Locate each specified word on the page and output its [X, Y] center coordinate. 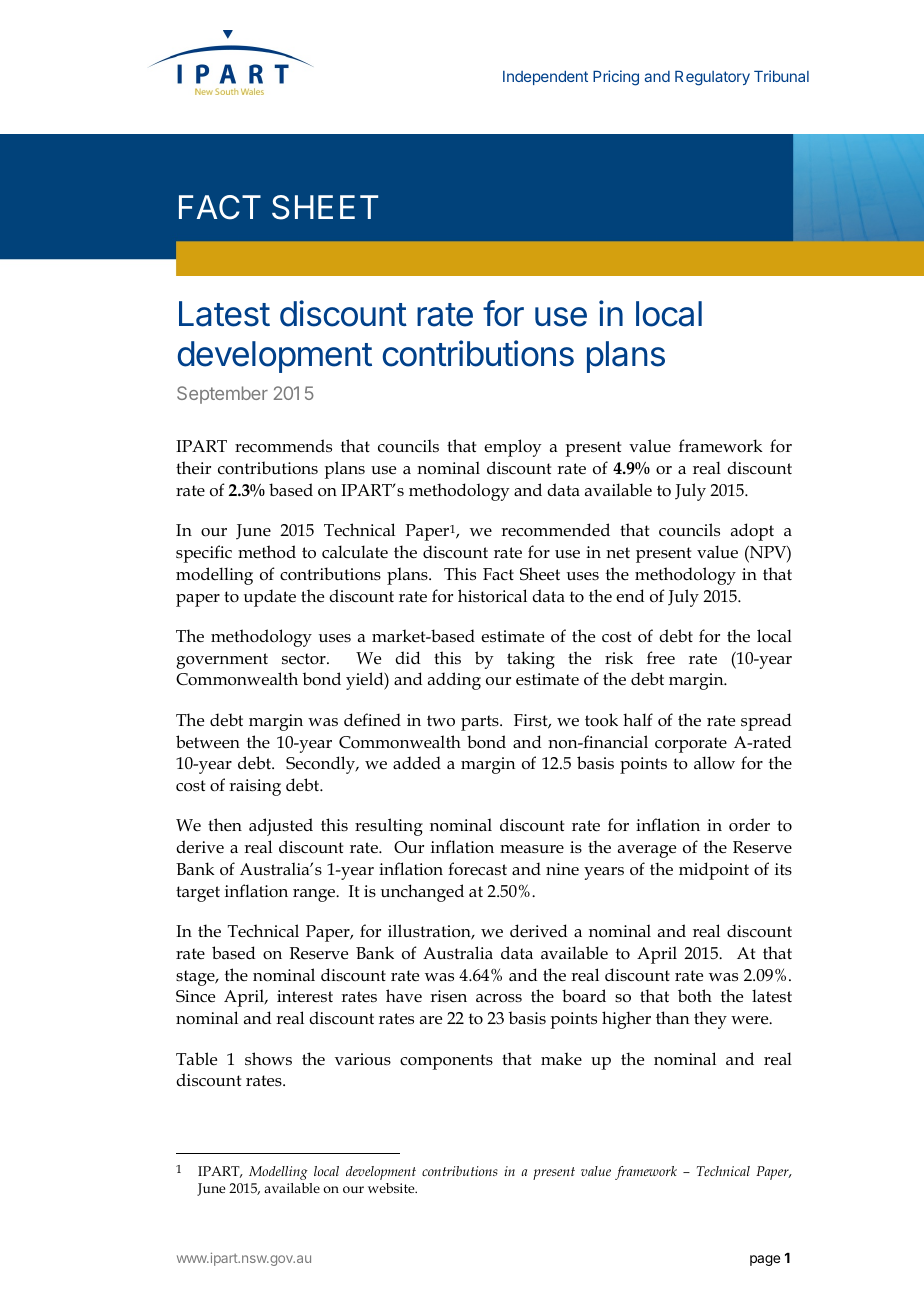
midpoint [714, 871]
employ [513, 448]
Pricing [616, 78]
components [446, 1062]
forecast [477, 869]
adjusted [281, 827]
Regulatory [712, 78]
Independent [545, 78]
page [765, 1260]
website [392, 1188]
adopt [752, 532]
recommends [283, 446]
